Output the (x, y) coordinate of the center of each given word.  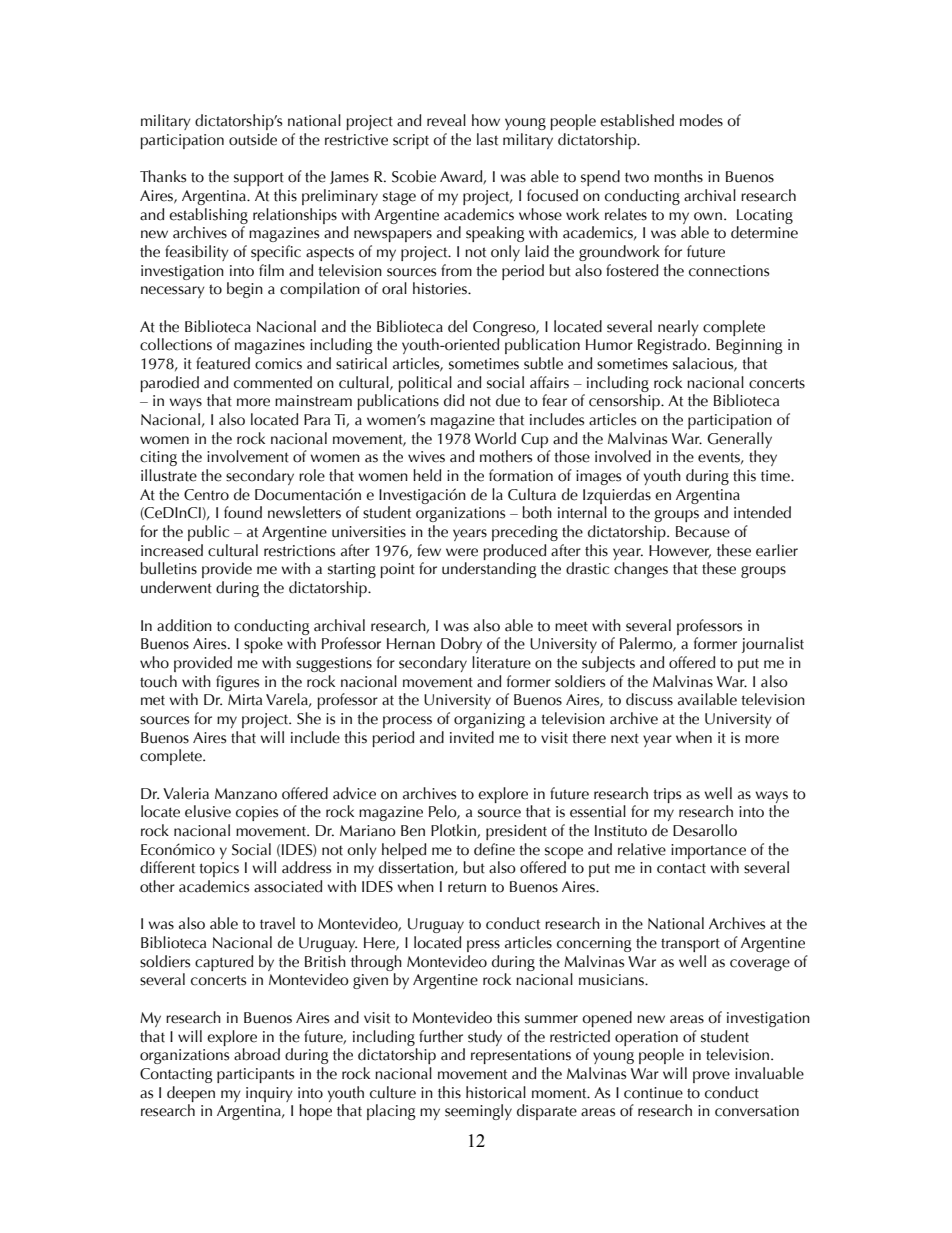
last (487, 139)
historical (496, 1092)
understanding (489, 570)
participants (255, 1075)
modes (701, 120)
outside (253, 139)
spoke (263, 645)
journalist (773, 645)
